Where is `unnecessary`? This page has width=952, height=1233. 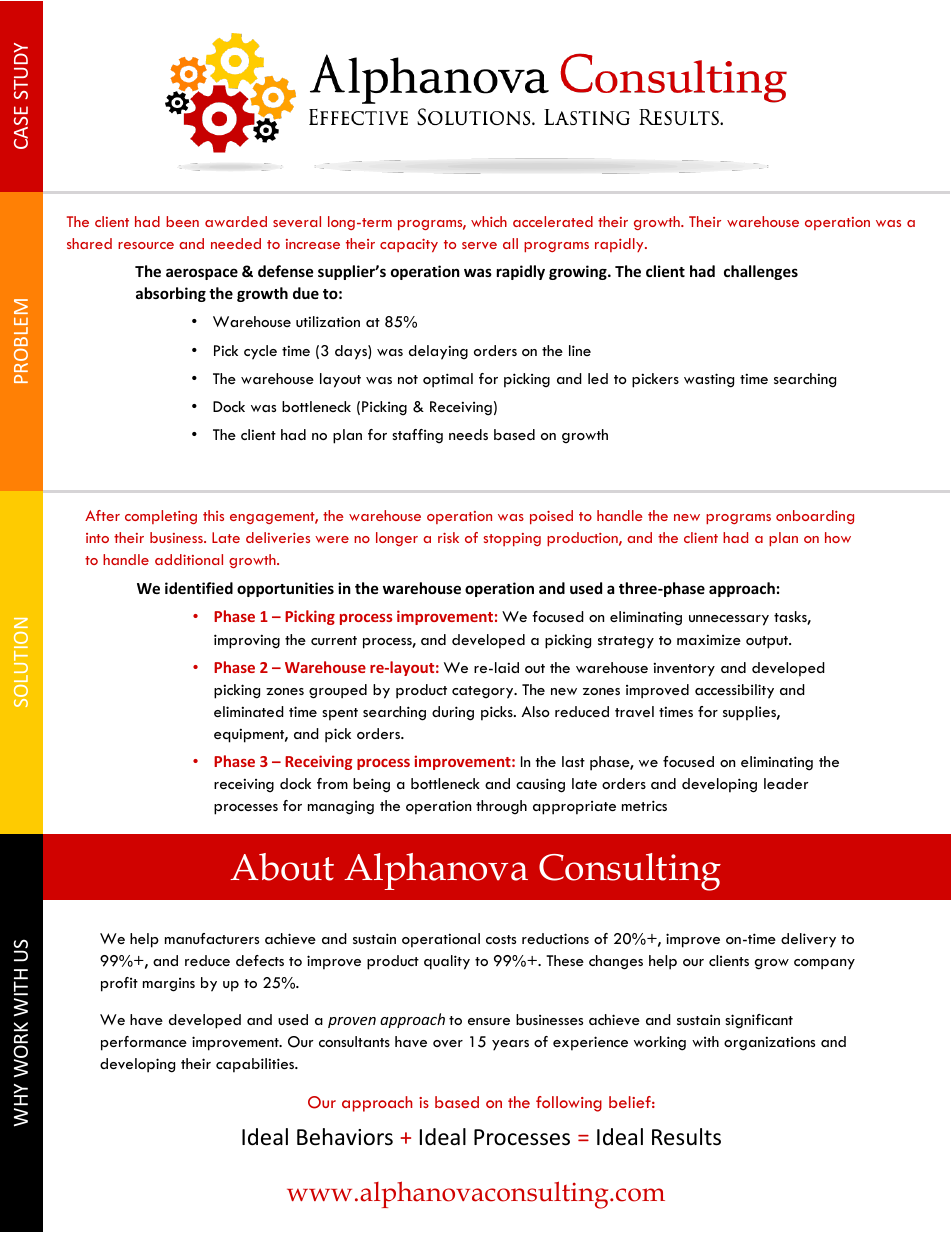 unnecessary is located at coordinates (729, 620).
